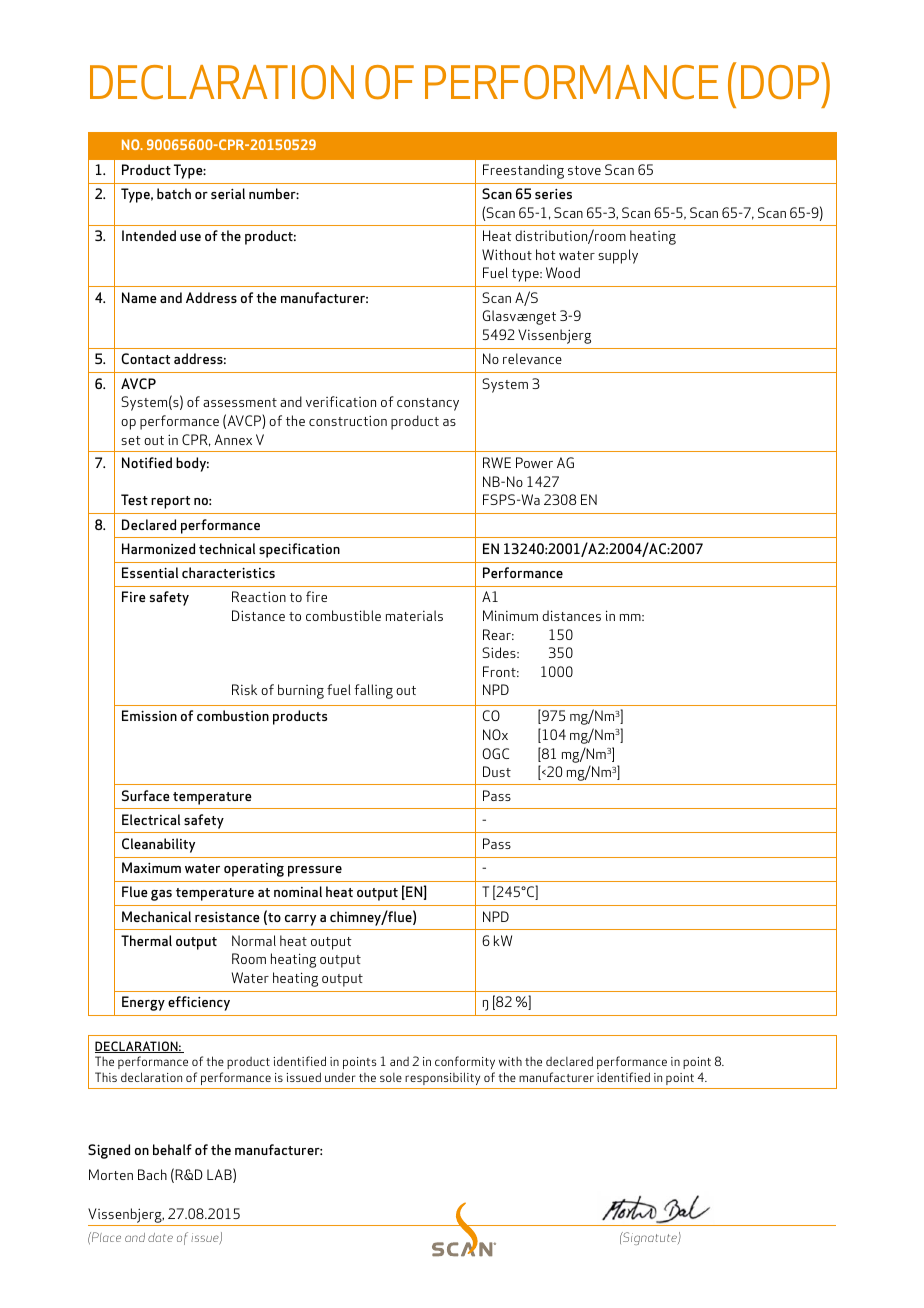 This screenshot has height=1308, width=924. Describe the element at coordinates (151, 819) in the screenshot. I see `Electrical` at that location.
